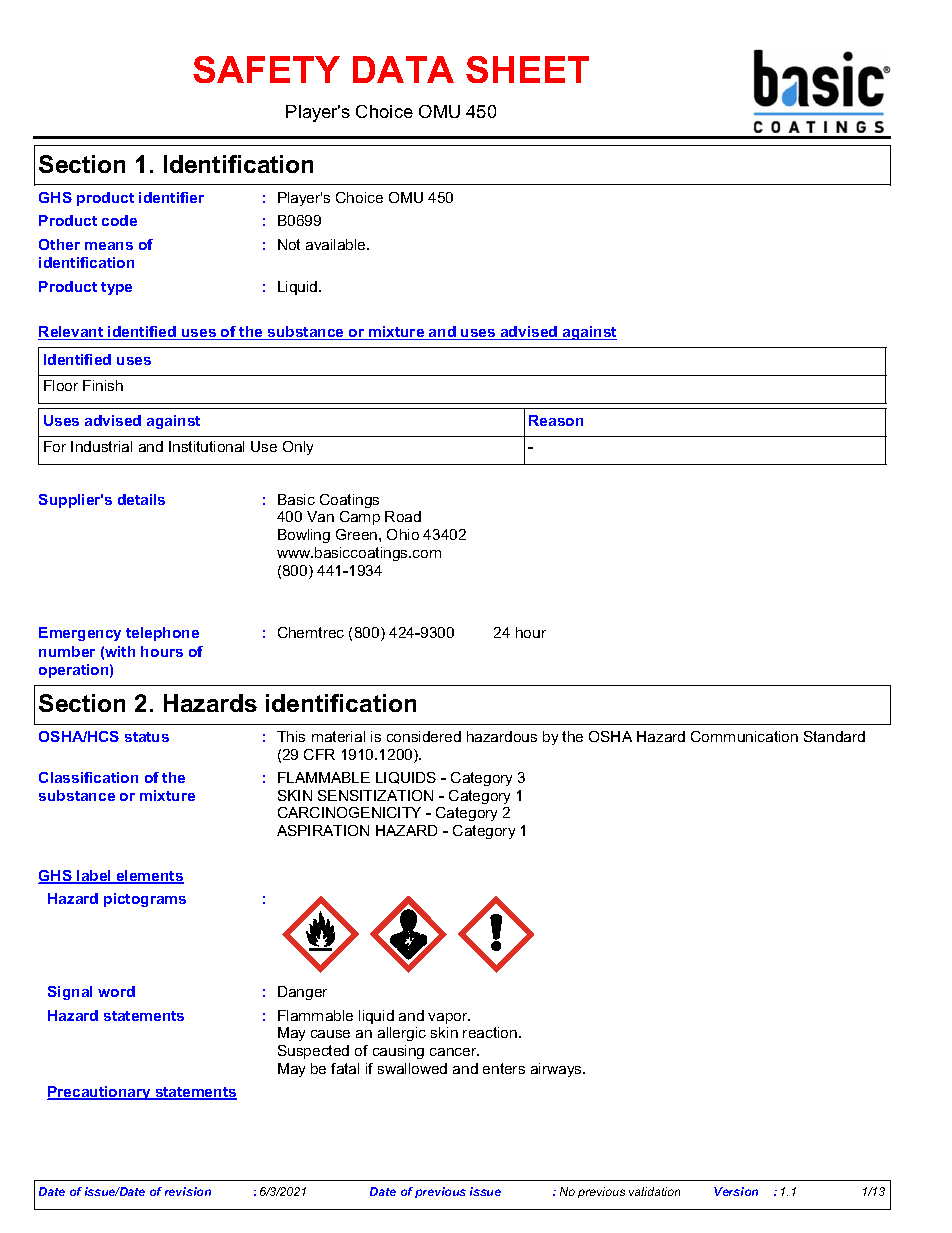 This document has height=1233, width=952. Describe the element at coordinates (149, 877) in the document. I see `elements` at that location.
